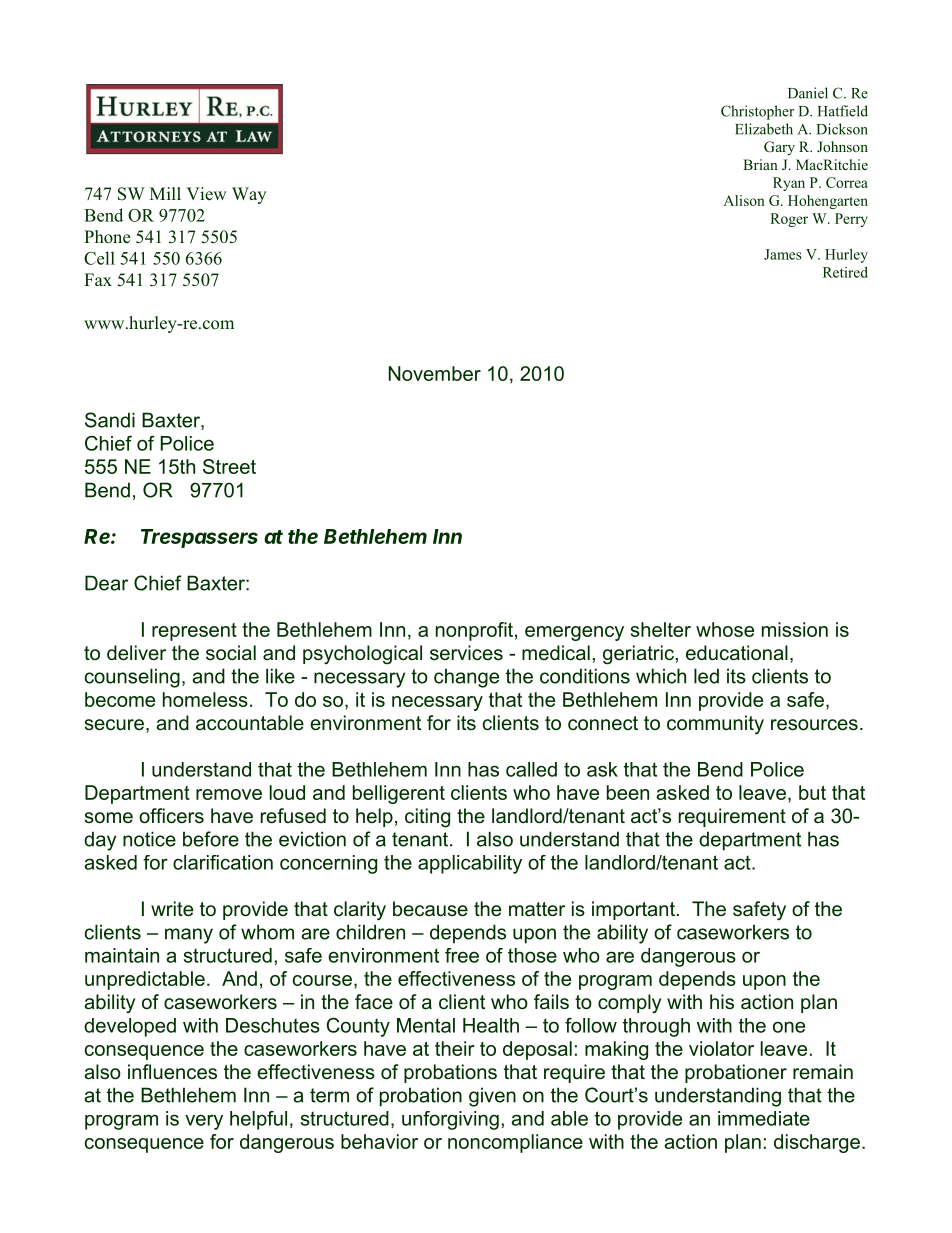 The height and width of the screenshot is (1233, 952). What do you see at coordinates (466, 653) in the screenshot?
I see `services` at bounding box center [466, 653].
